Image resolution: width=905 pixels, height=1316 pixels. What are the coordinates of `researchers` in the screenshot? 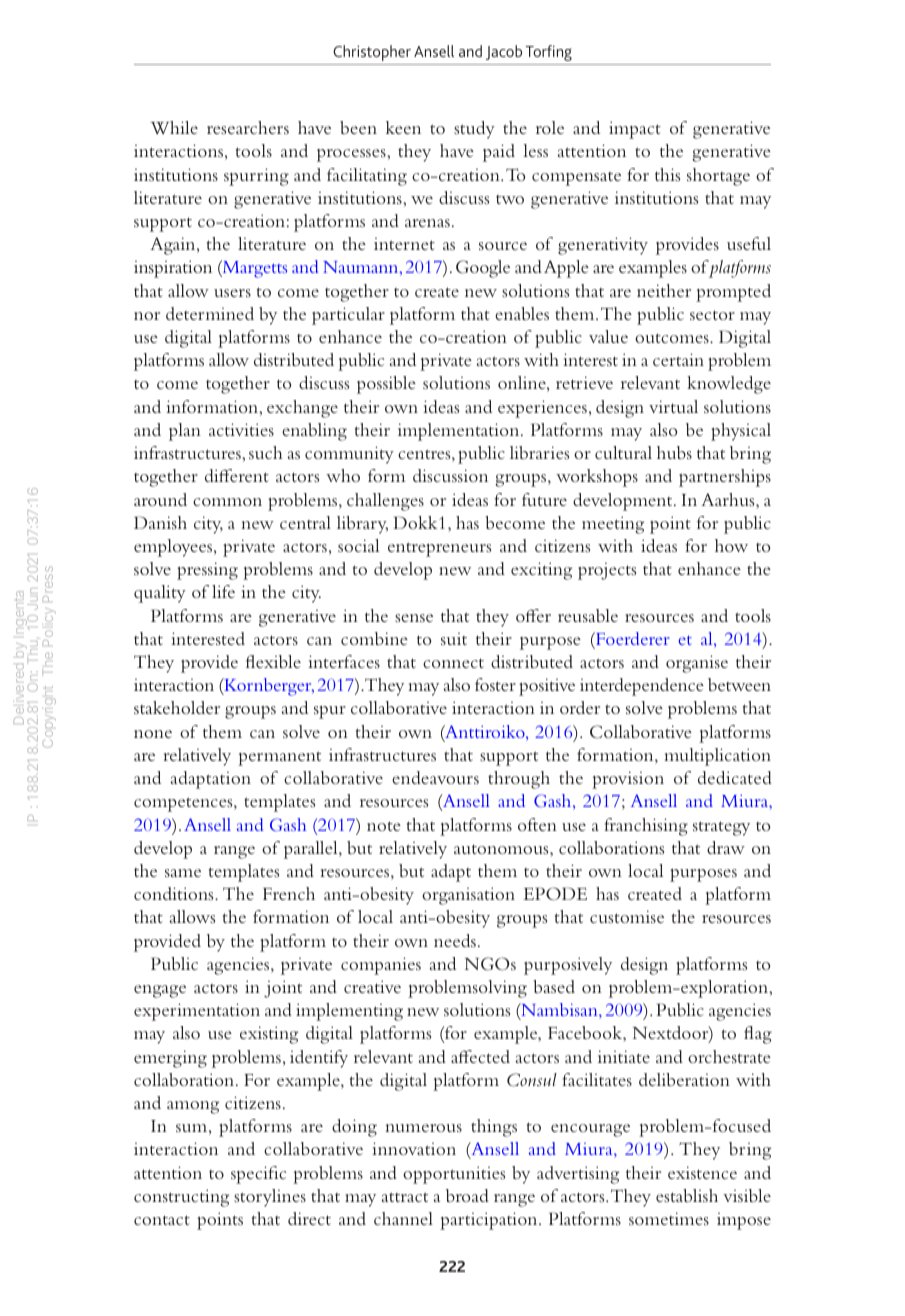 It's located at (248, 127).
